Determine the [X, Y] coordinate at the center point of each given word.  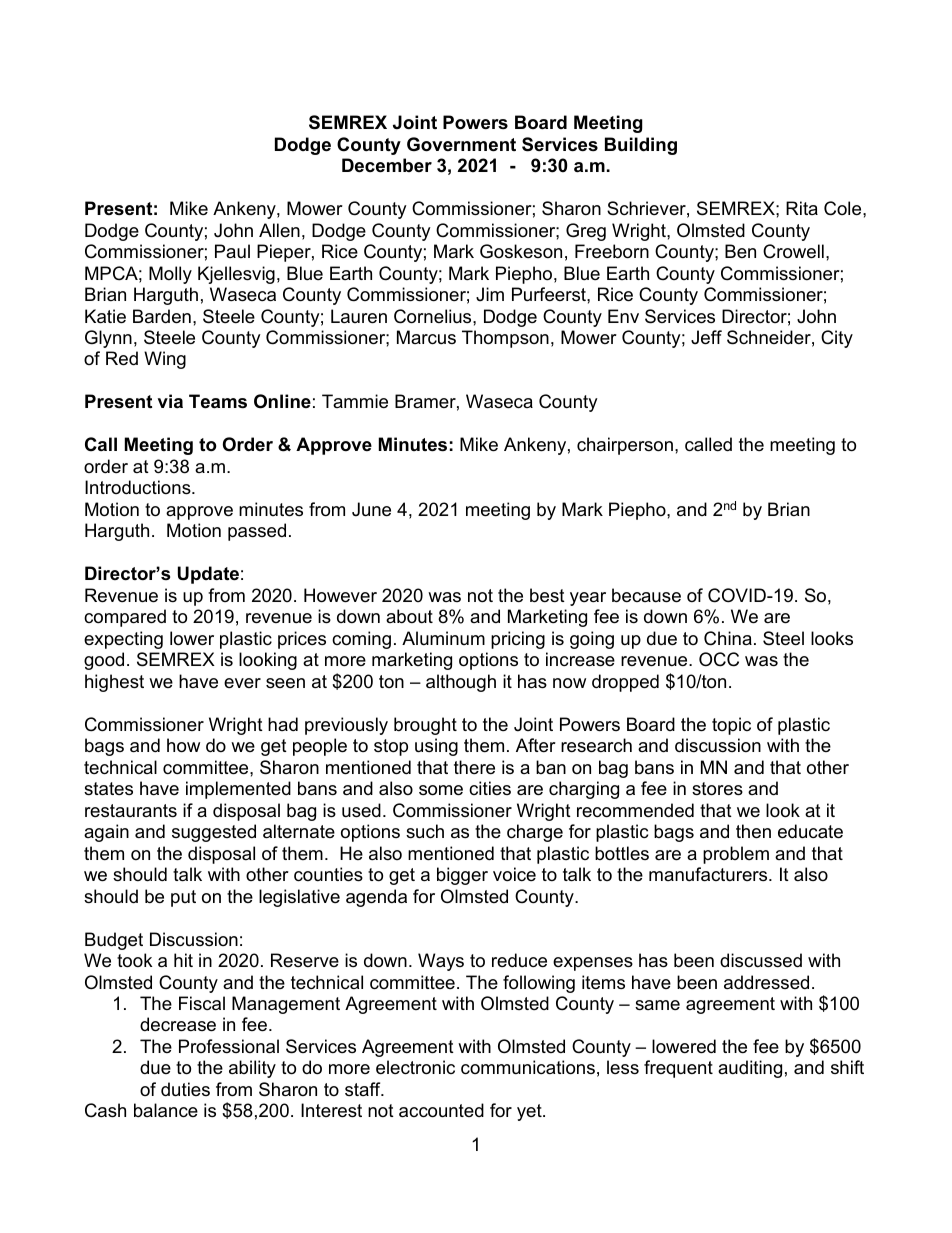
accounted [441, 1110]
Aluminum [443, 638]
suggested [214, 833]
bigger [462, 876]
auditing [750, 1069]
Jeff [706, 337]
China [728, 638]
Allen [279, 230]
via [170, 401]
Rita [802, 208]
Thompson [505, 339]
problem [736, 855]
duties [185, 1089]
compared [125, 618]
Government [461, 144]
